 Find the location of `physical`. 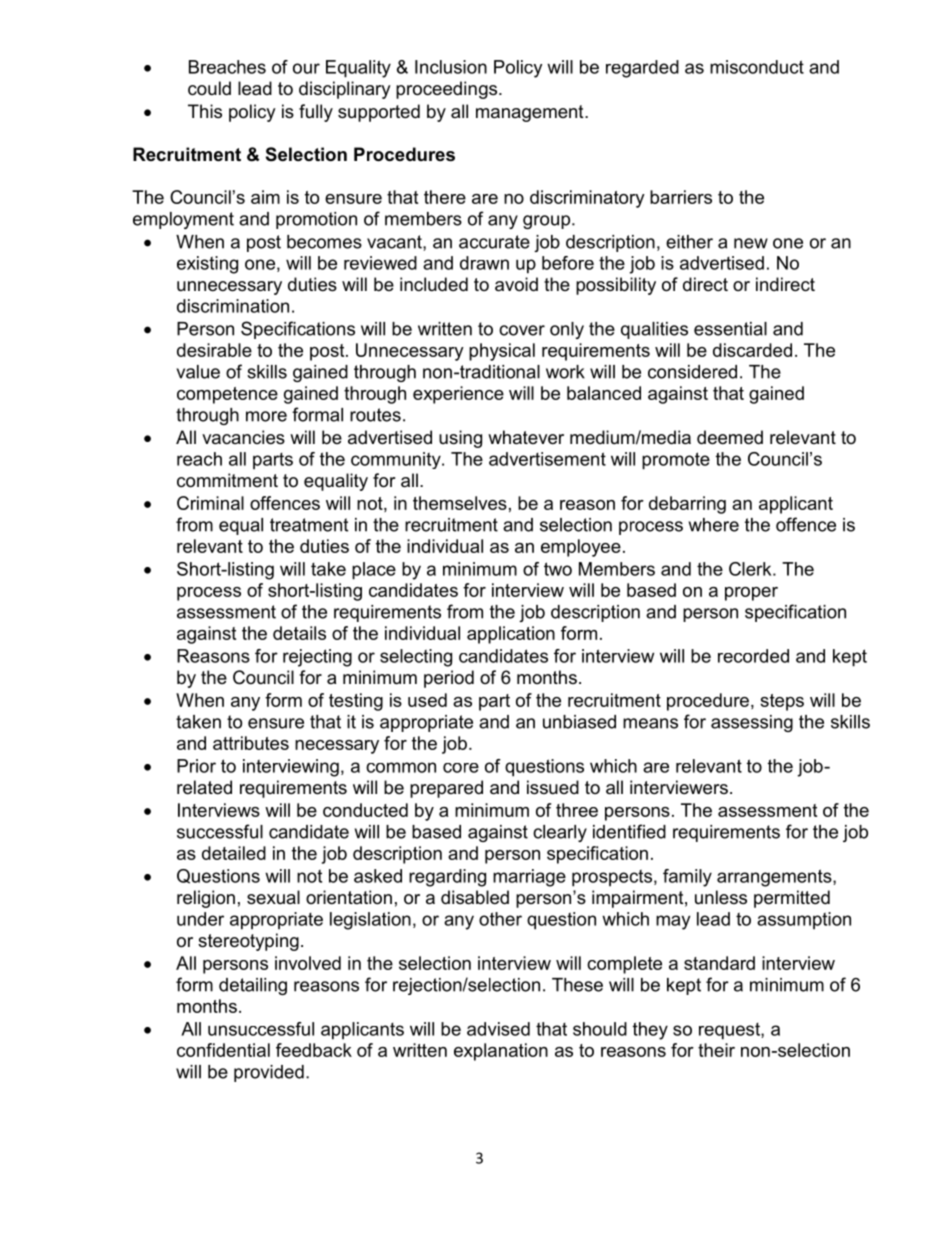

physical is located at coordinates (502, 352).
